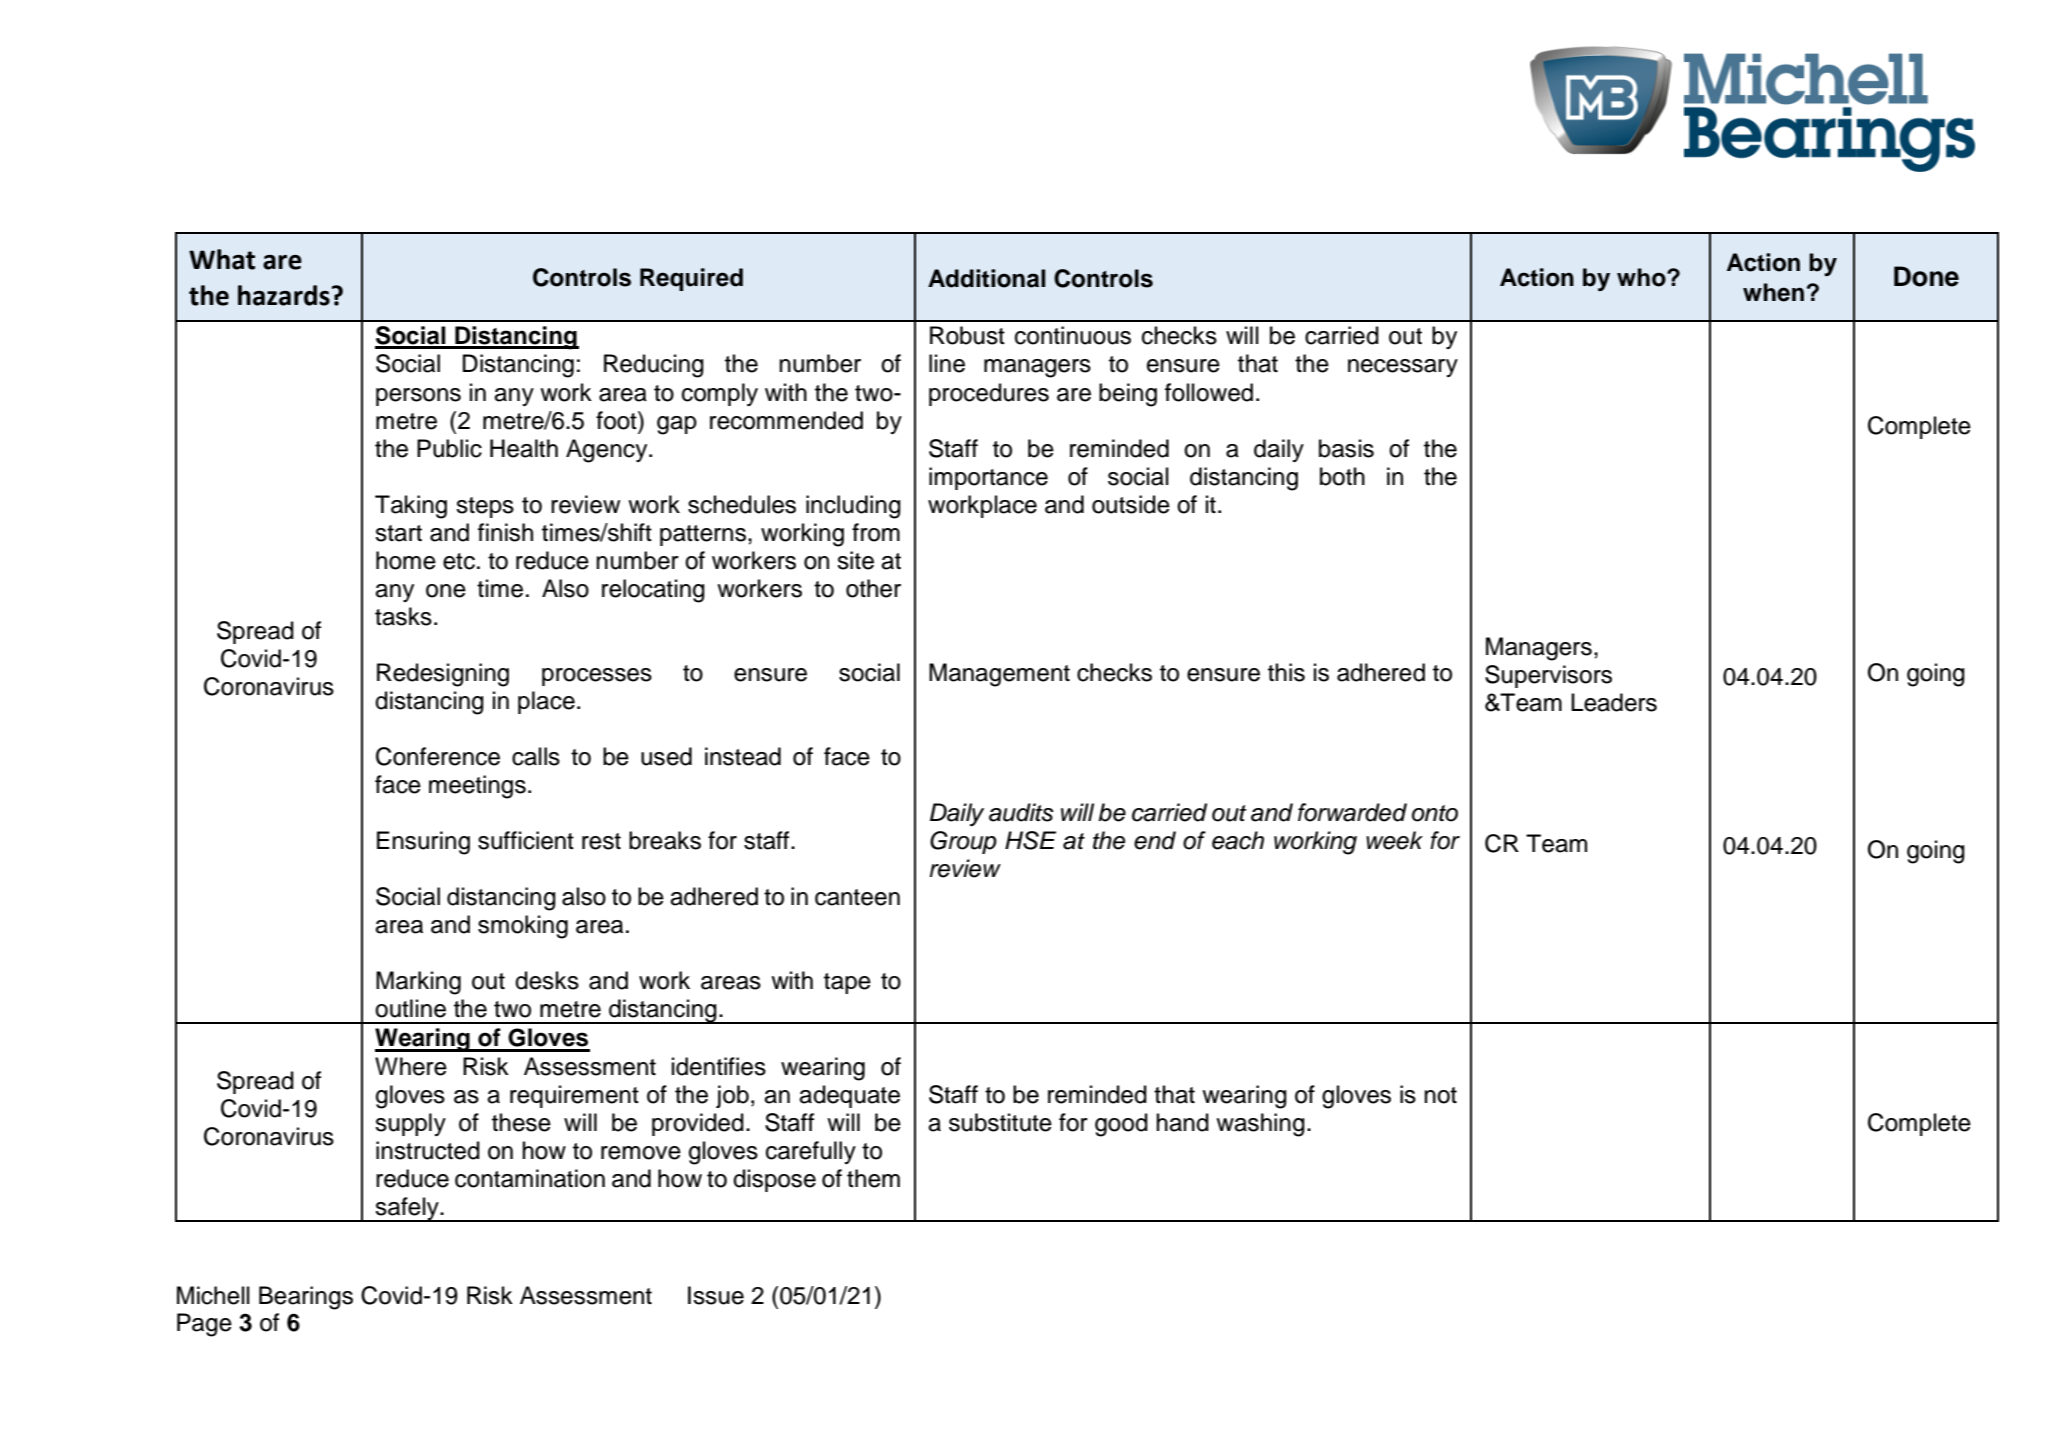  I want to click on hazards, so click(284, 295).
